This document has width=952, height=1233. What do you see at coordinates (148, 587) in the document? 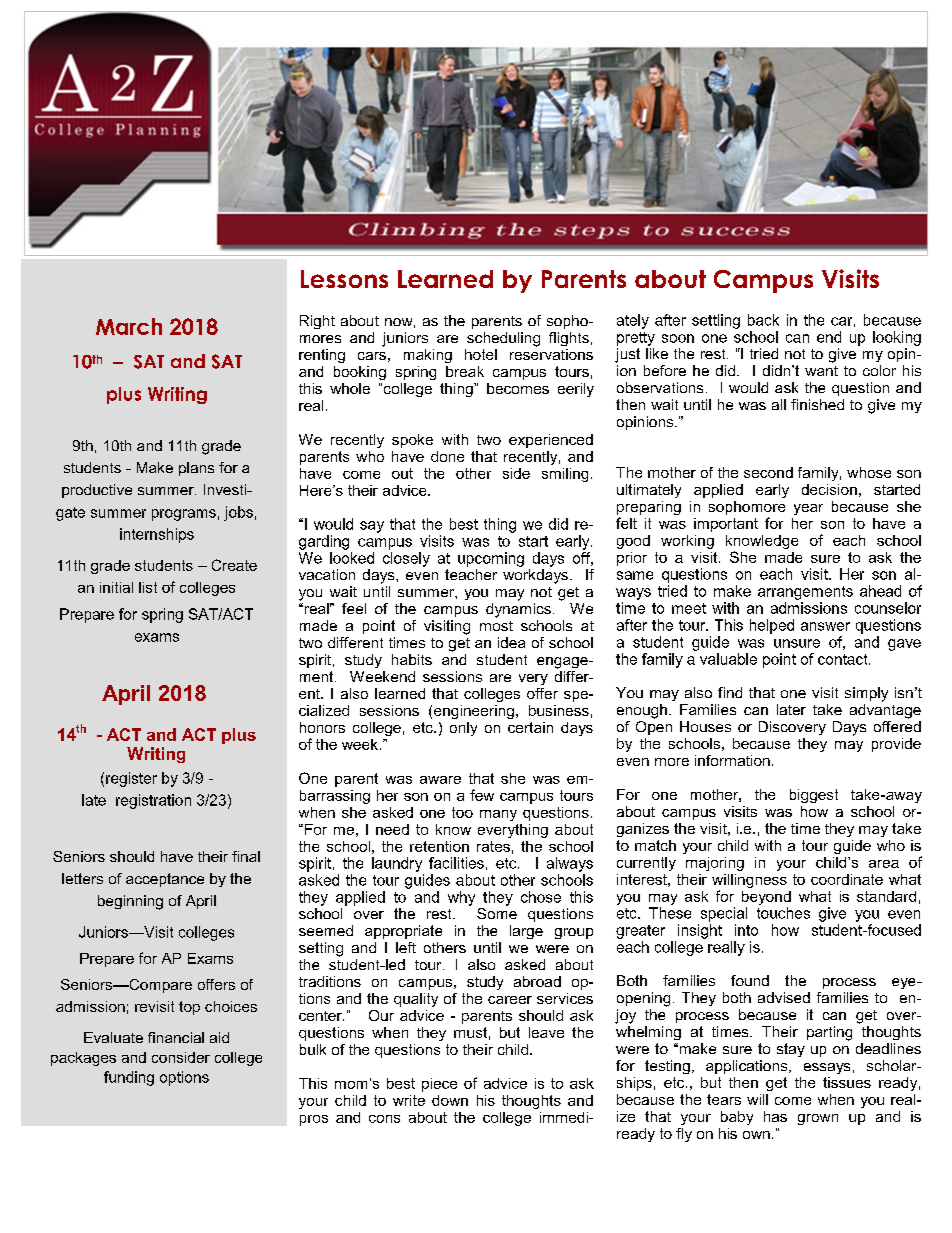
I see `list` at bounding box center [148, 587].
